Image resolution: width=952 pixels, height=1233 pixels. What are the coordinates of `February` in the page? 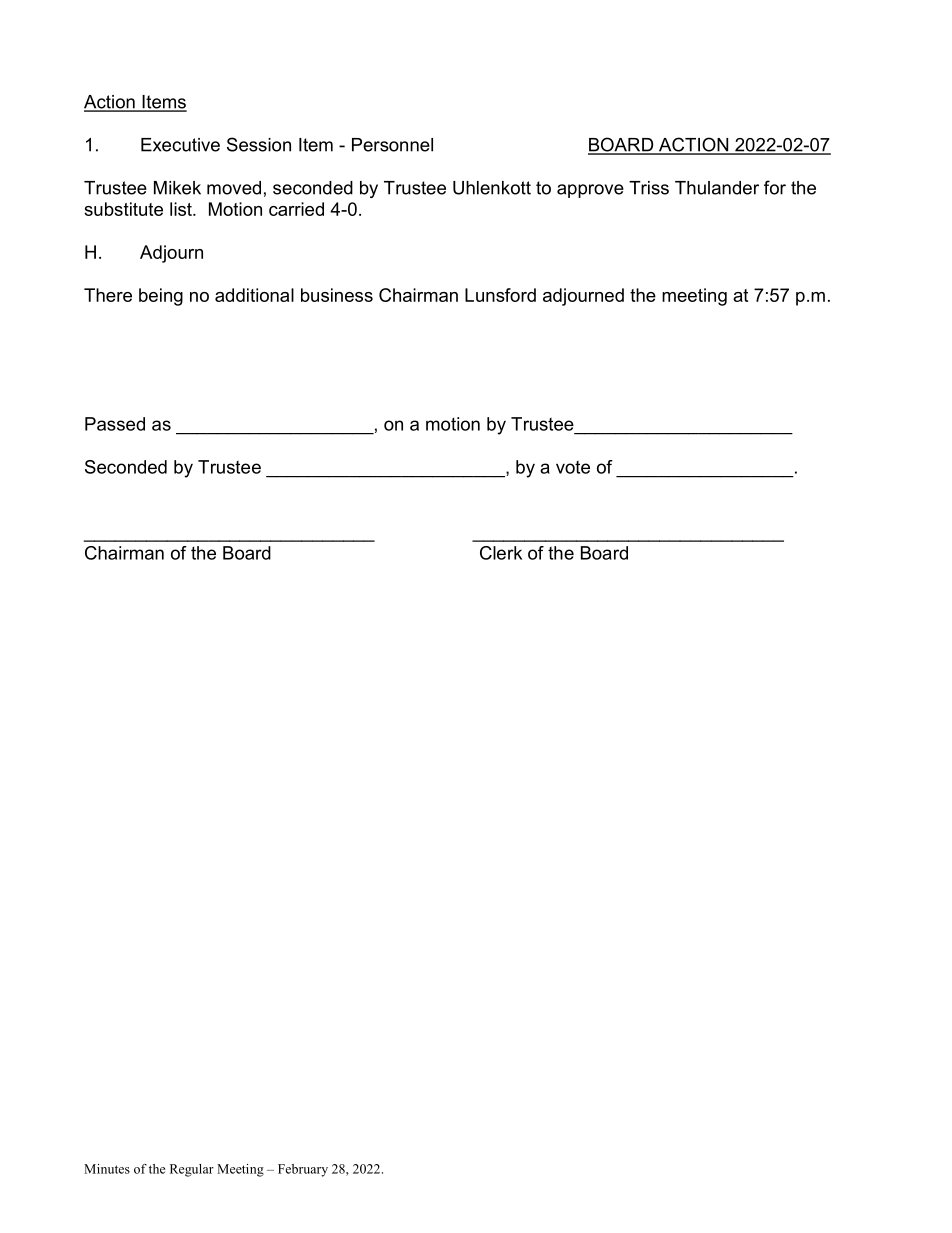 It's located at (303, 1170).
